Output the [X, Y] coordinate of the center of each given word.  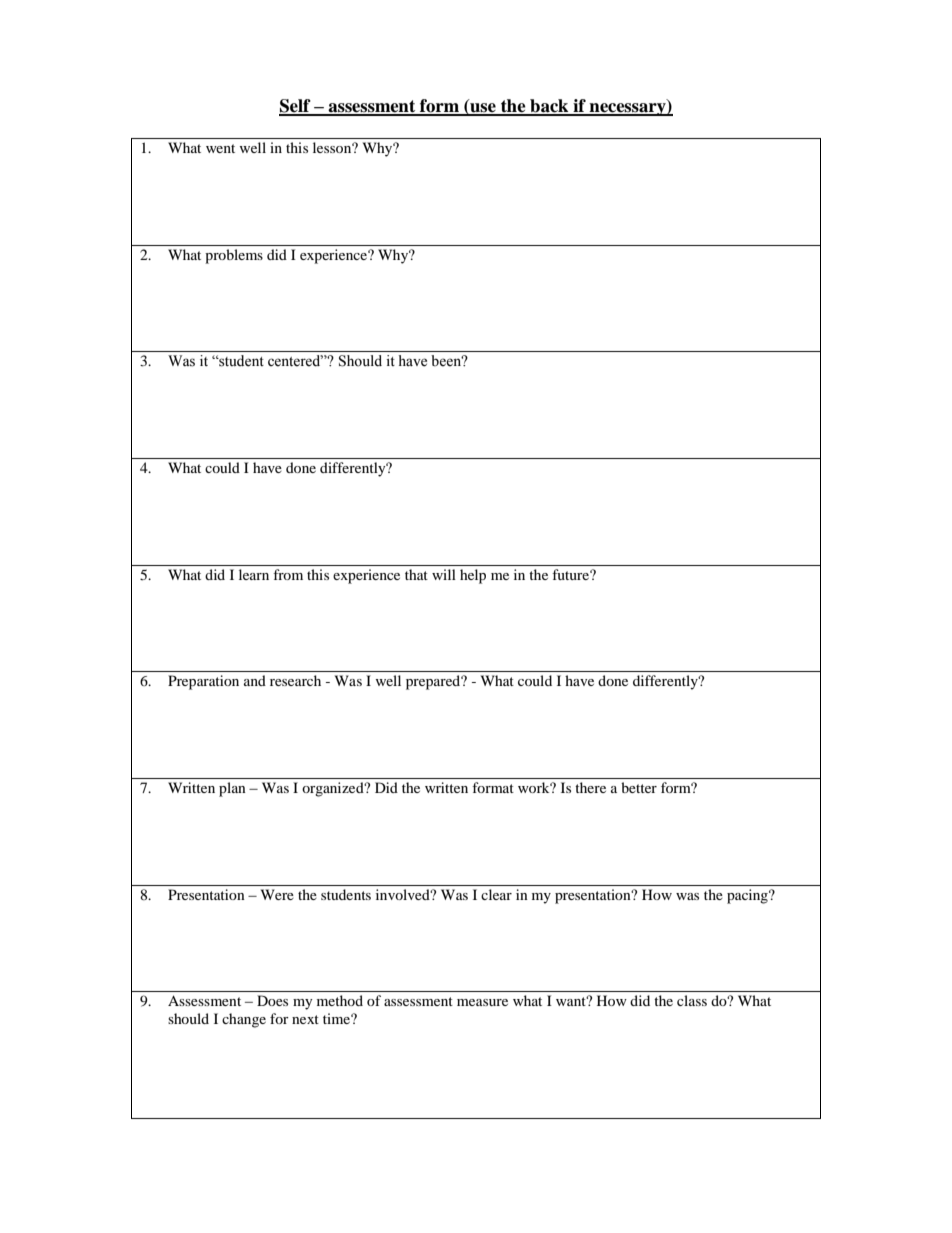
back [549, 107]
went [220, 148]
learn [254, 574]
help [473, 576]
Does [272, 1000]
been [447, 361]
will [444, 574]
